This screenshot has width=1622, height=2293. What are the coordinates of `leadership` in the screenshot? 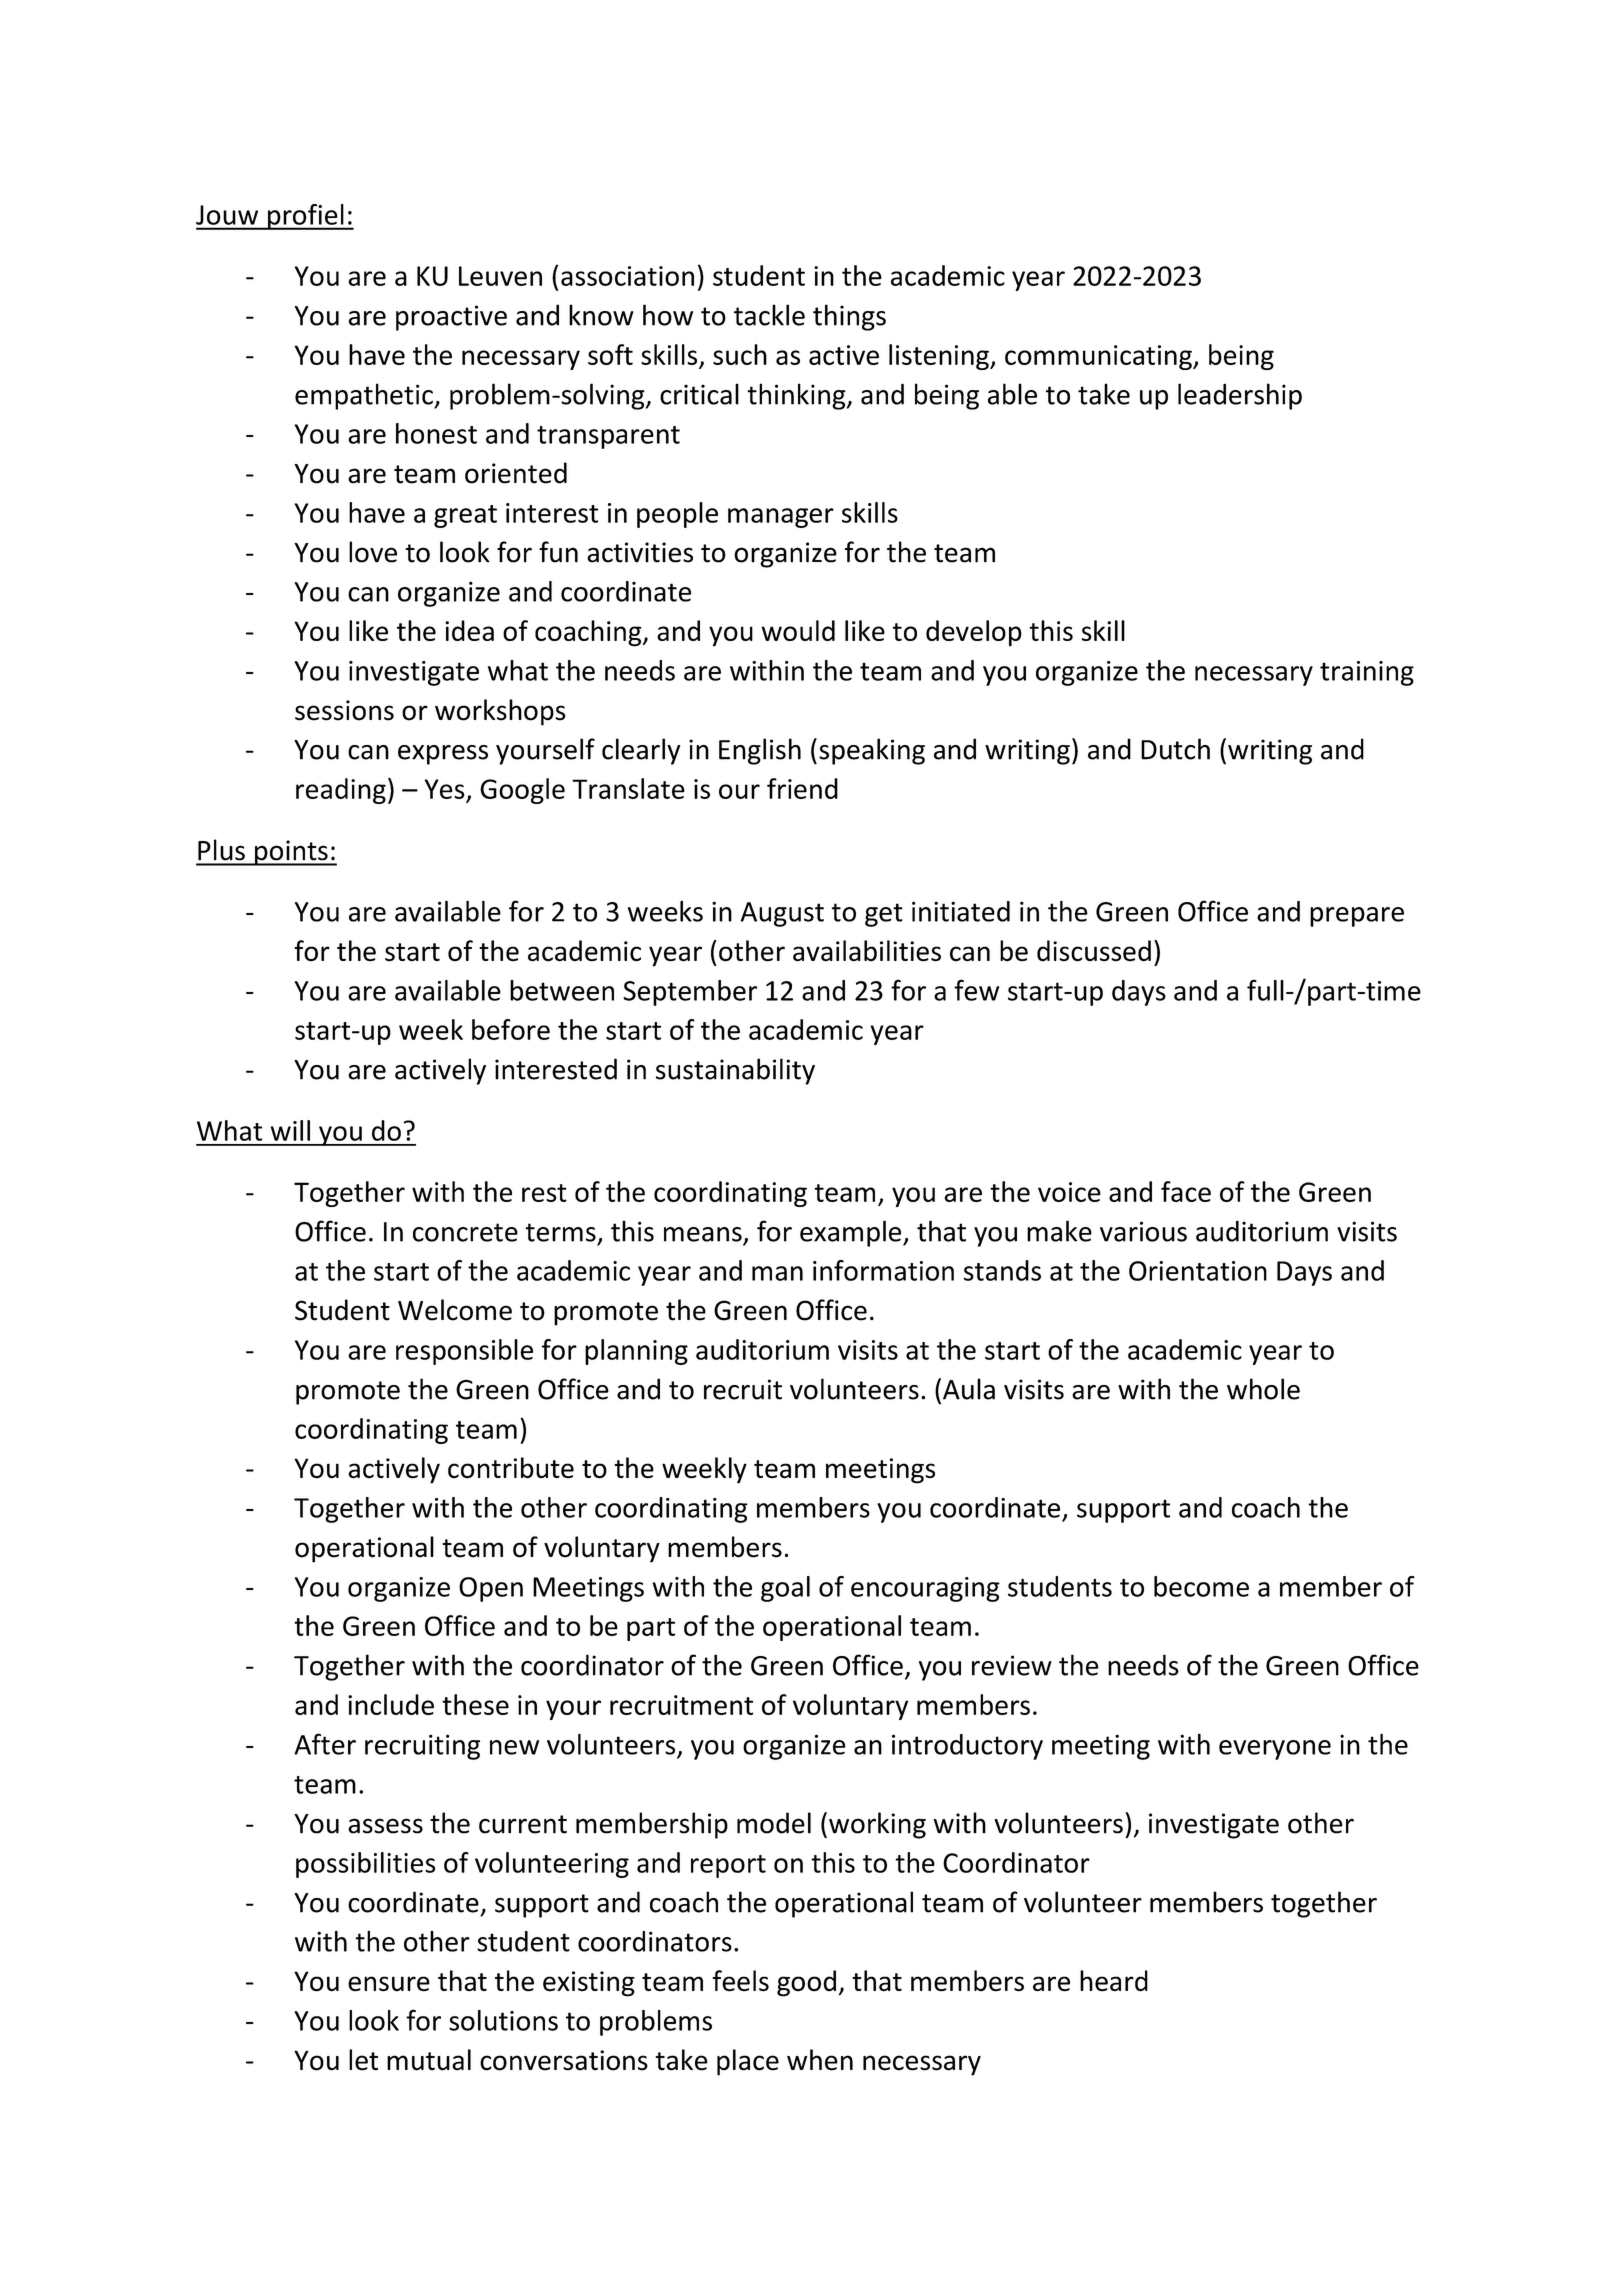 It's located at (1240, 396).
